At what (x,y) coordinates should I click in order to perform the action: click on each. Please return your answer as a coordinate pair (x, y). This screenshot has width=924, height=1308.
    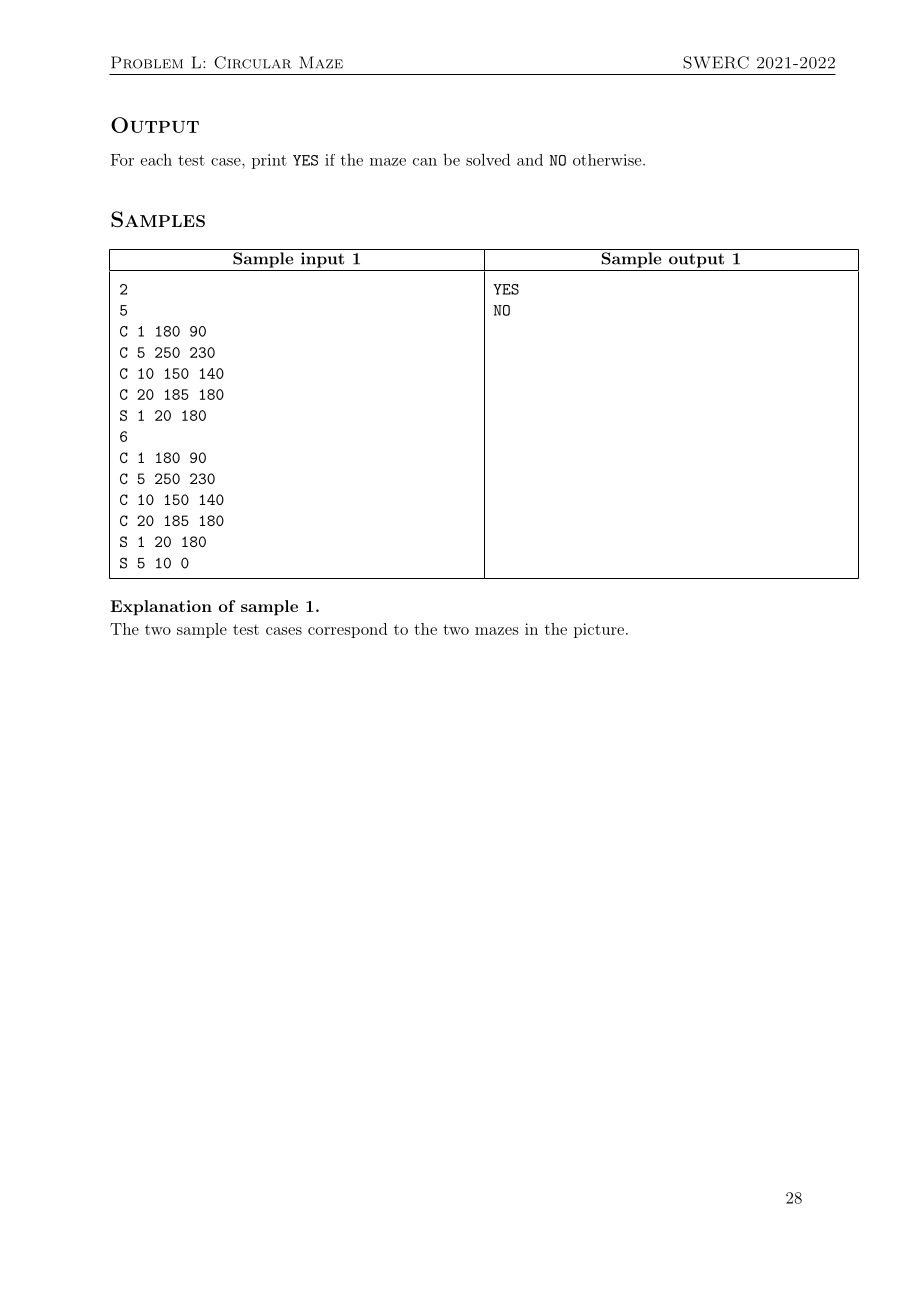
    Looking at the image, I should click on (156, 159).
